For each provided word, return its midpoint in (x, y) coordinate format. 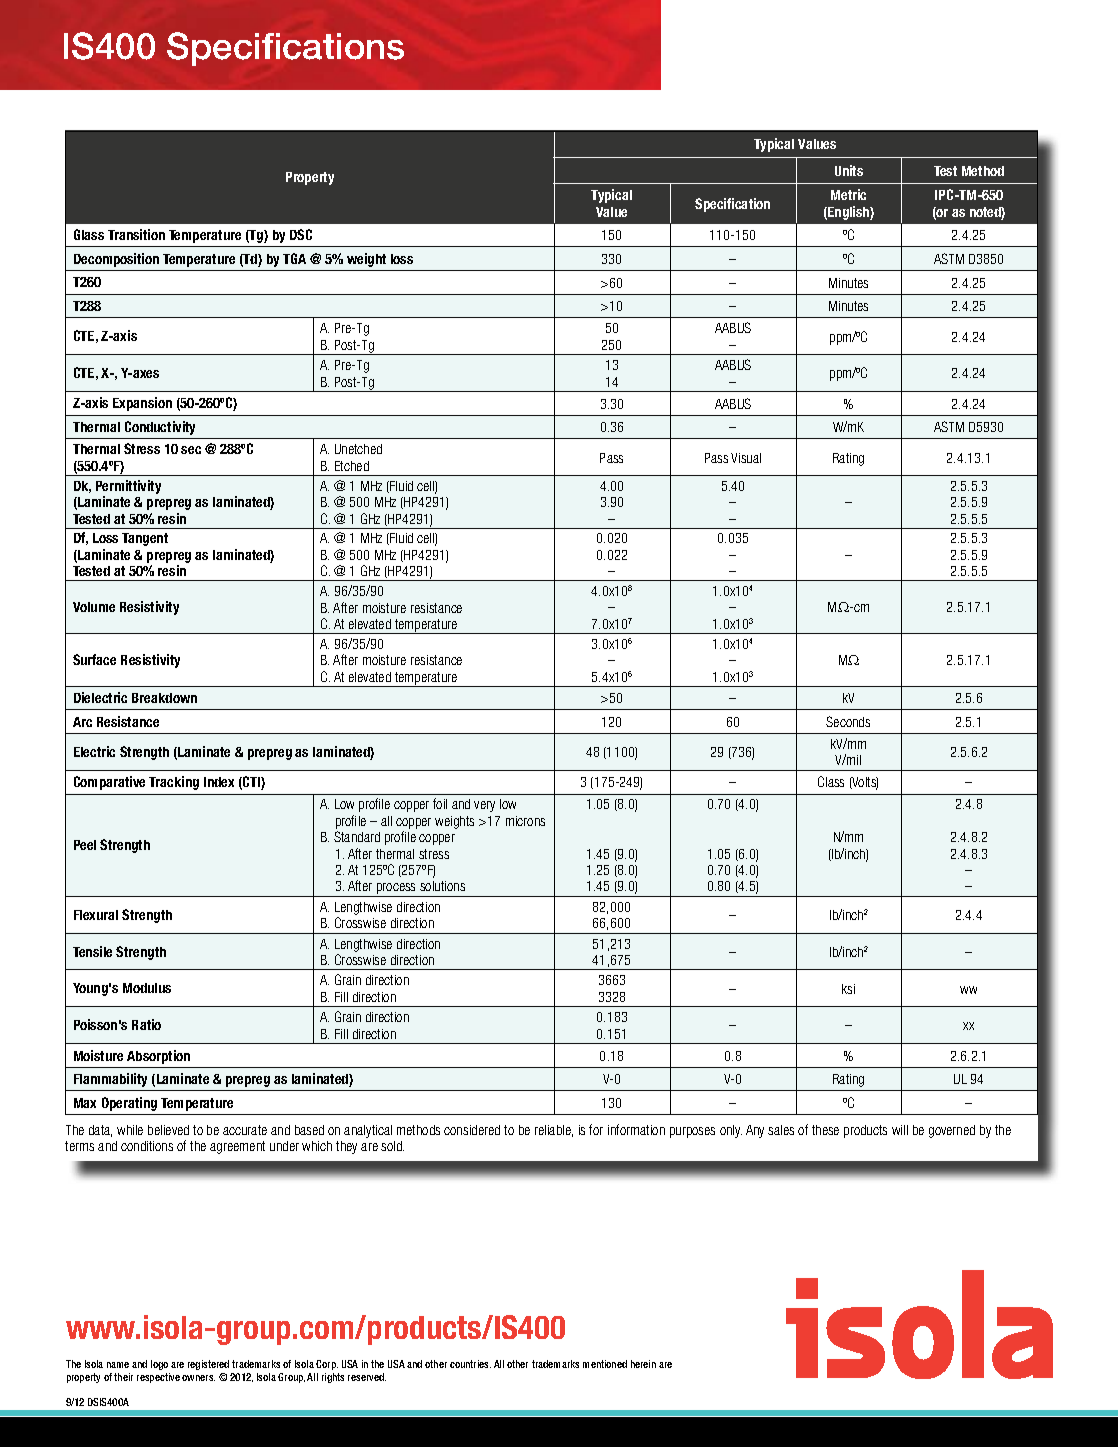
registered (208, 1365)
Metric (848, 194)
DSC (301, 234)
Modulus (147, 988)
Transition (136, 234)
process (397, 890)
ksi (848, 989)
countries (470, 1364)
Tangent (145, 539)
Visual (746, 458)
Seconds (848, 721)
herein (643, 1364)
